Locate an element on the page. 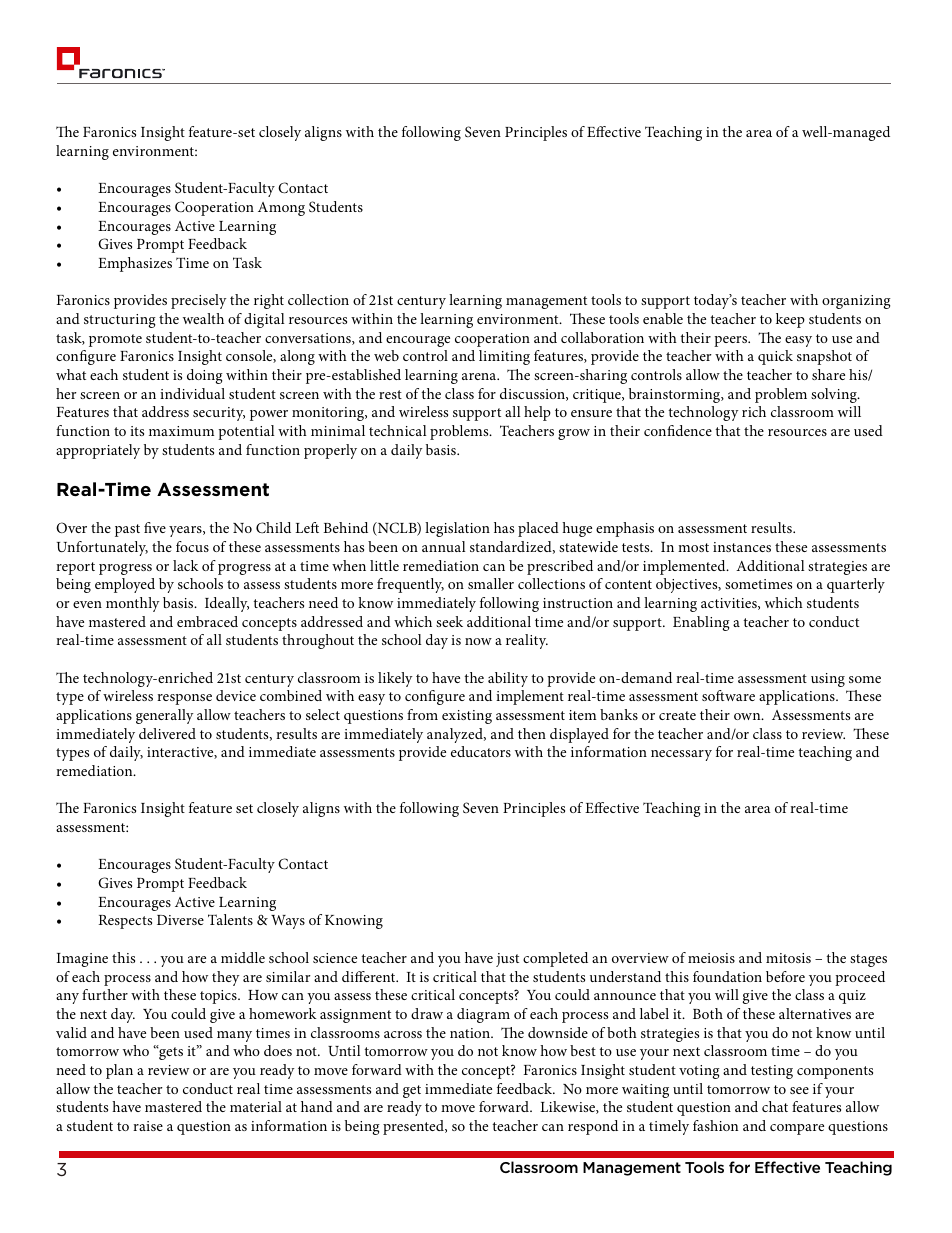  raise is located at coordinates (148, 1126).
